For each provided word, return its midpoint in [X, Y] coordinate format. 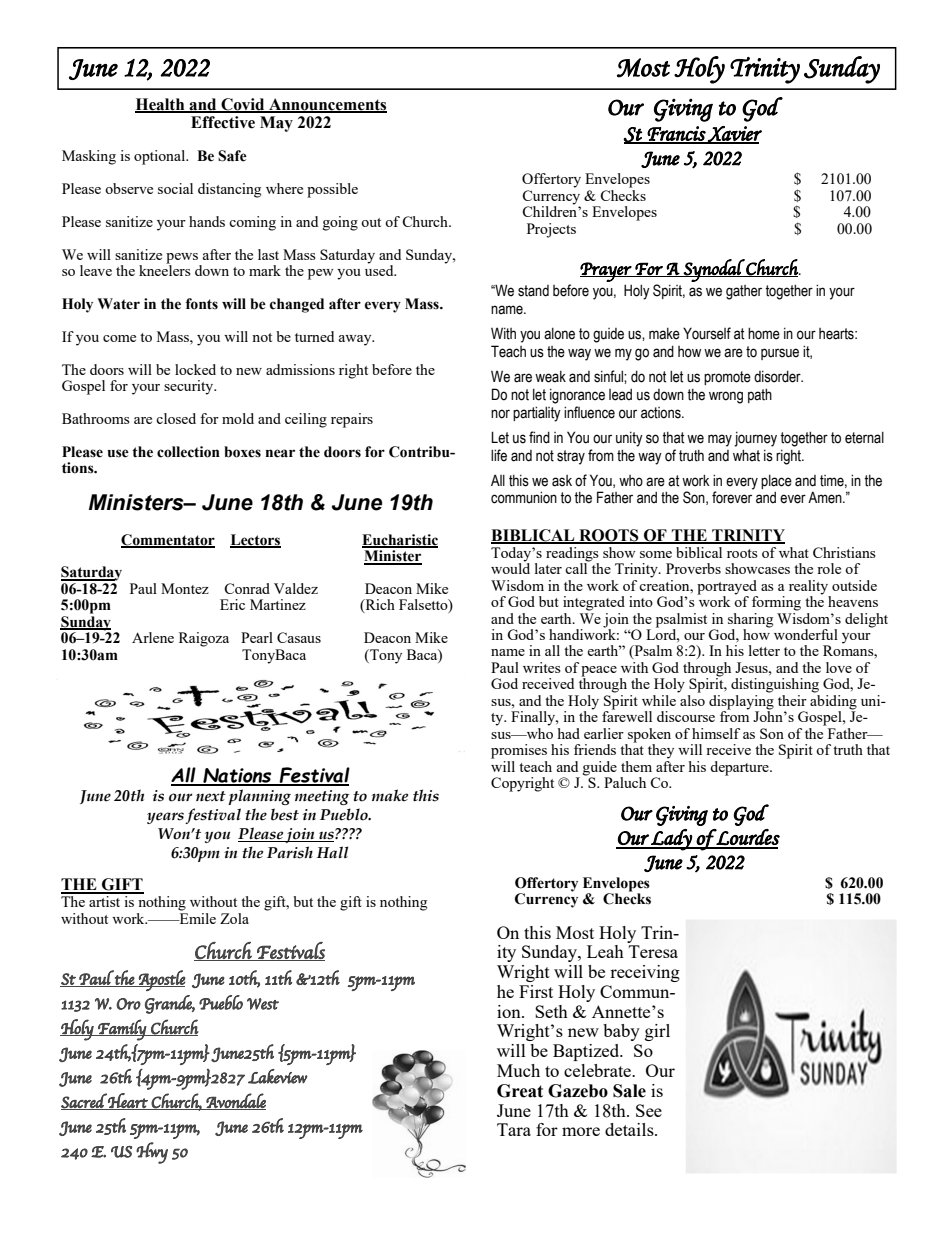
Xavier [734, 135]
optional [161, 157]
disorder [778, 376]
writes [542, 667]
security [190, 387]
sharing [750, 620]
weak [550, 377]
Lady [671, 840]
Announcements [327, 105]
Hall [332, 852]
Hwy [152, 1153]
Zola [234, 918]
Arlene [153, 637]
